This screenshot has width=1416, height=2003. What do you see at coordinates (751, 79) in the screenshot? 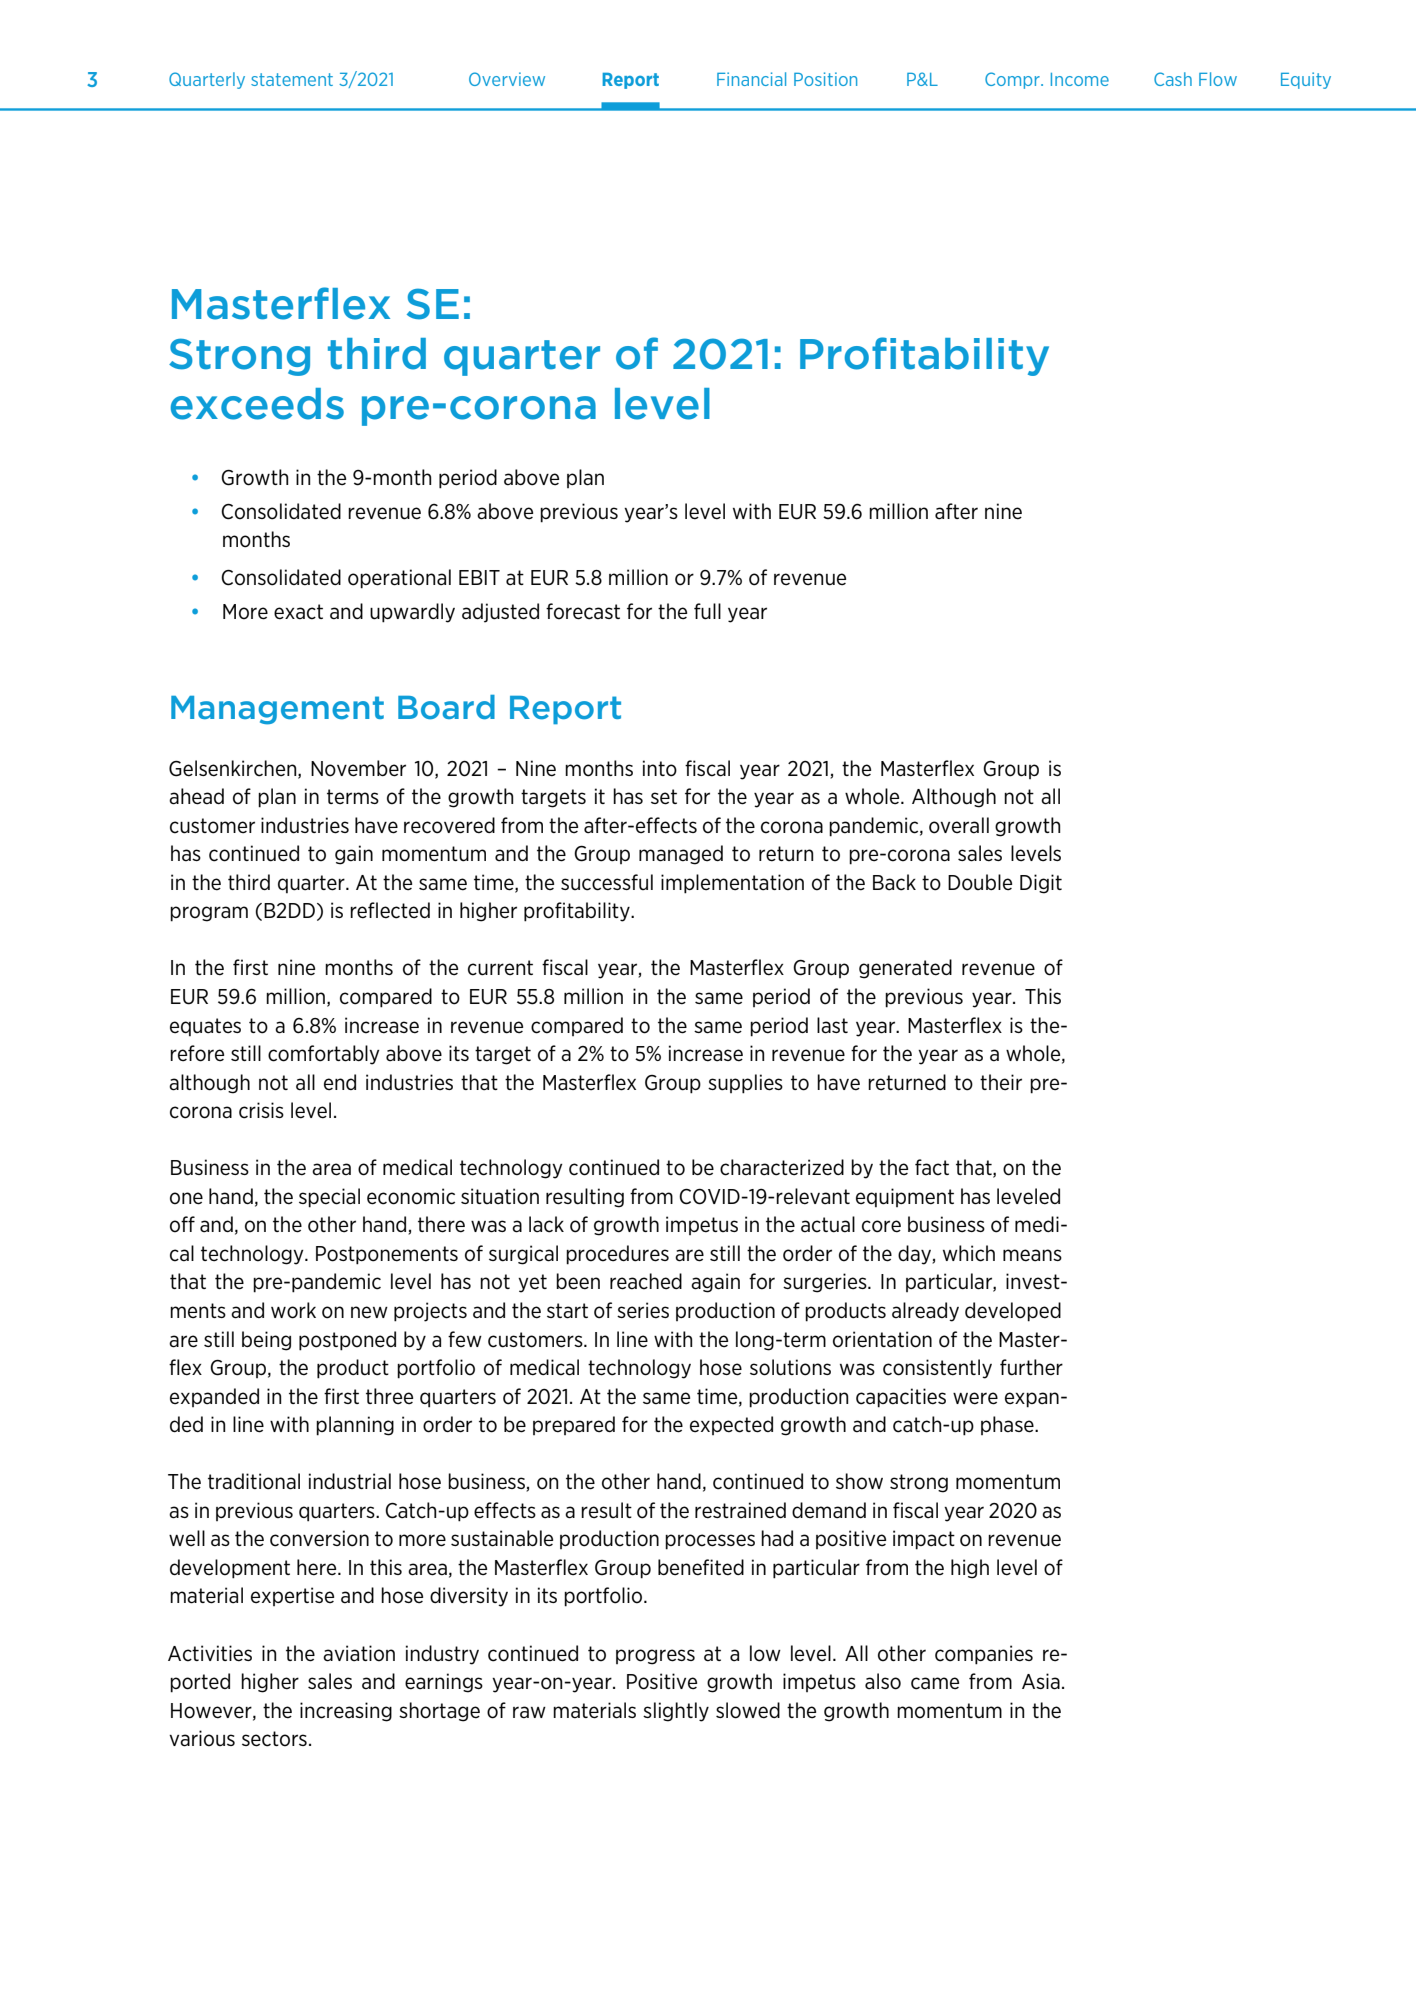
I see `Financial` at bounding box center [751, 79].
